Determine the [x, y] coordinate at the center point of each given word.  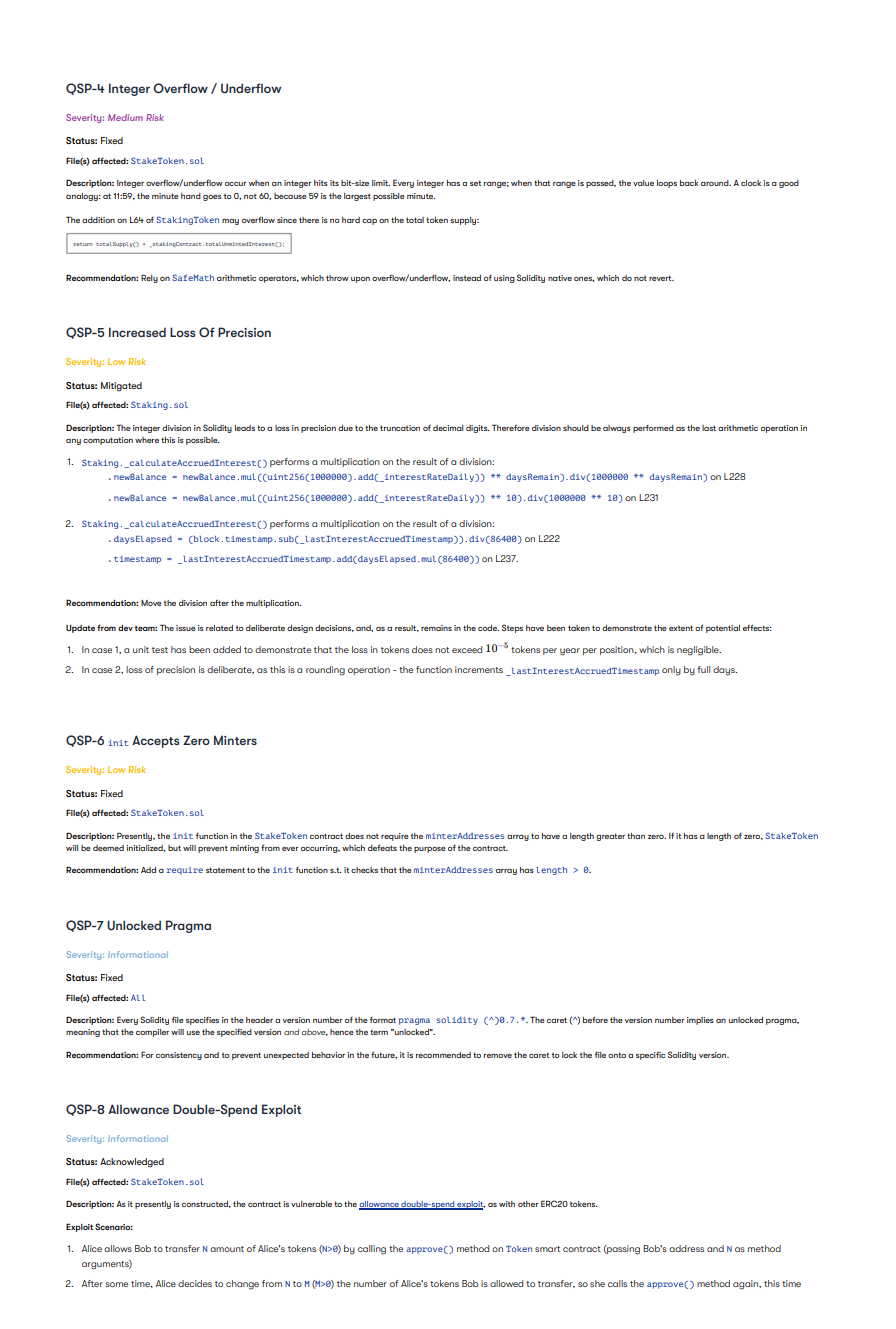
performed [653, 429]
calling [372, 1250]
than [636, 836]
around [716, 183]
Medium [125, 117]
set [475, 183]
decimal [448, 428]
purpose [430, 850]
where [147, 440]
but [174, 848]
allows [118, 1248]
